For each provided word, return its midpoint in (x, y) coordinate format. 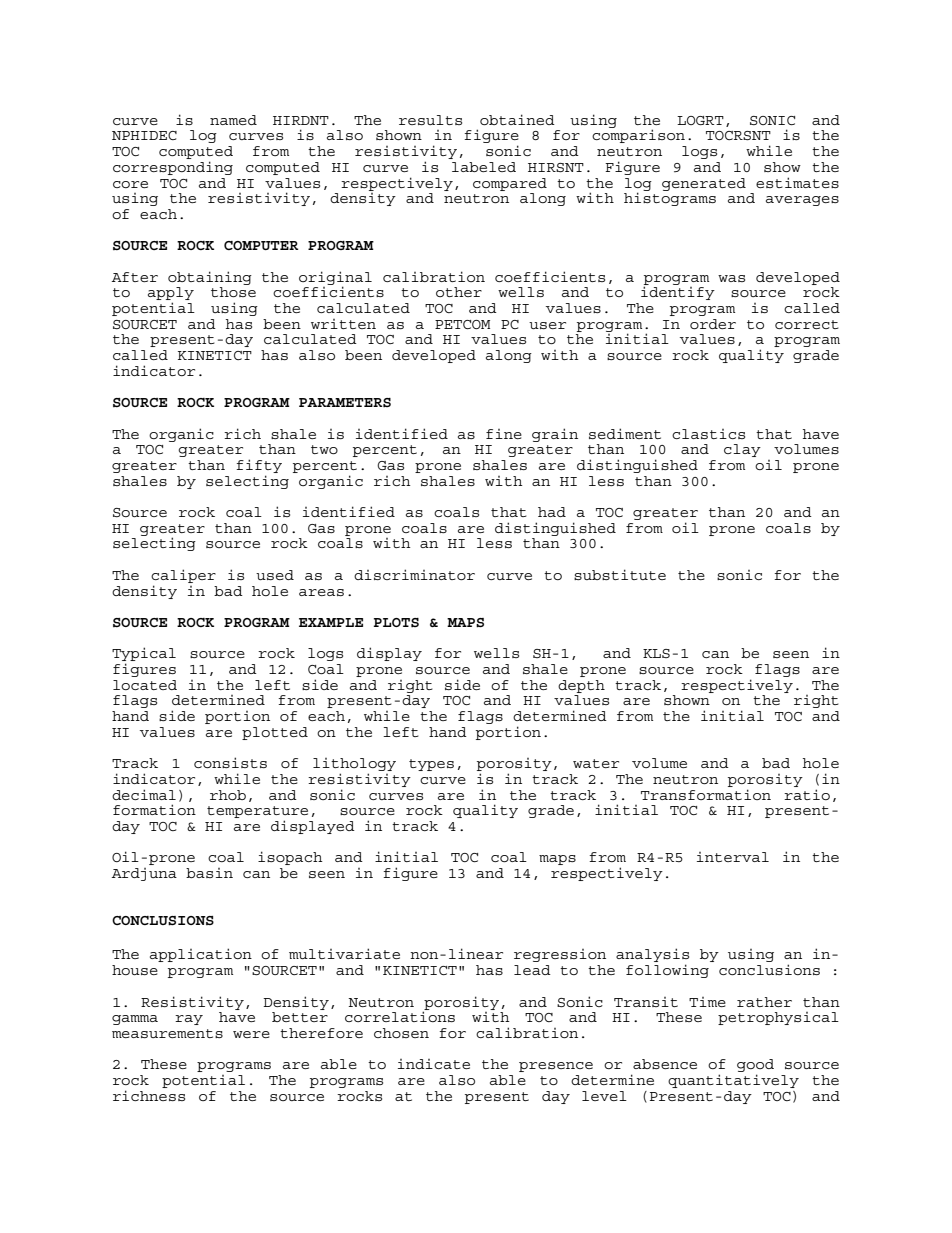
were (251, 1034)
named (233, 120)
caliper (183, 576)
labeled (484, 167)
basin (209, 873)
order (713, 324)
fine (504, 434)
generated (704, 184)
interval (733, 857)
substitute (620, 574)
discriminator (414, 574)
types (431, 765)
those (233, 292)
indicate (434, 1064)
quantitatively (733, 1081)
